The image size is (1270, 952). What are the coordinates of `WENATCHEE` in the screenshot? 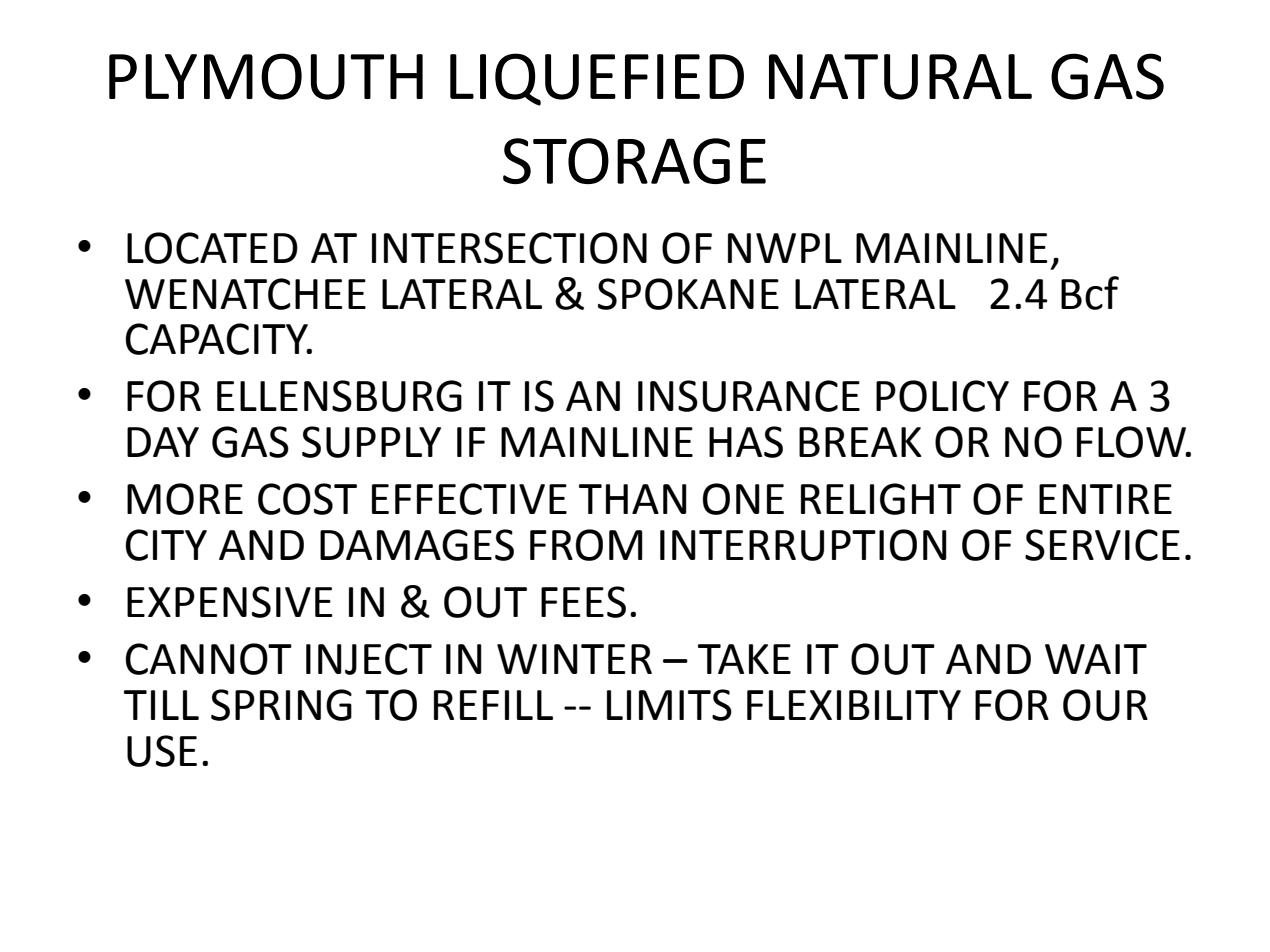 It's located at (245, 294).
